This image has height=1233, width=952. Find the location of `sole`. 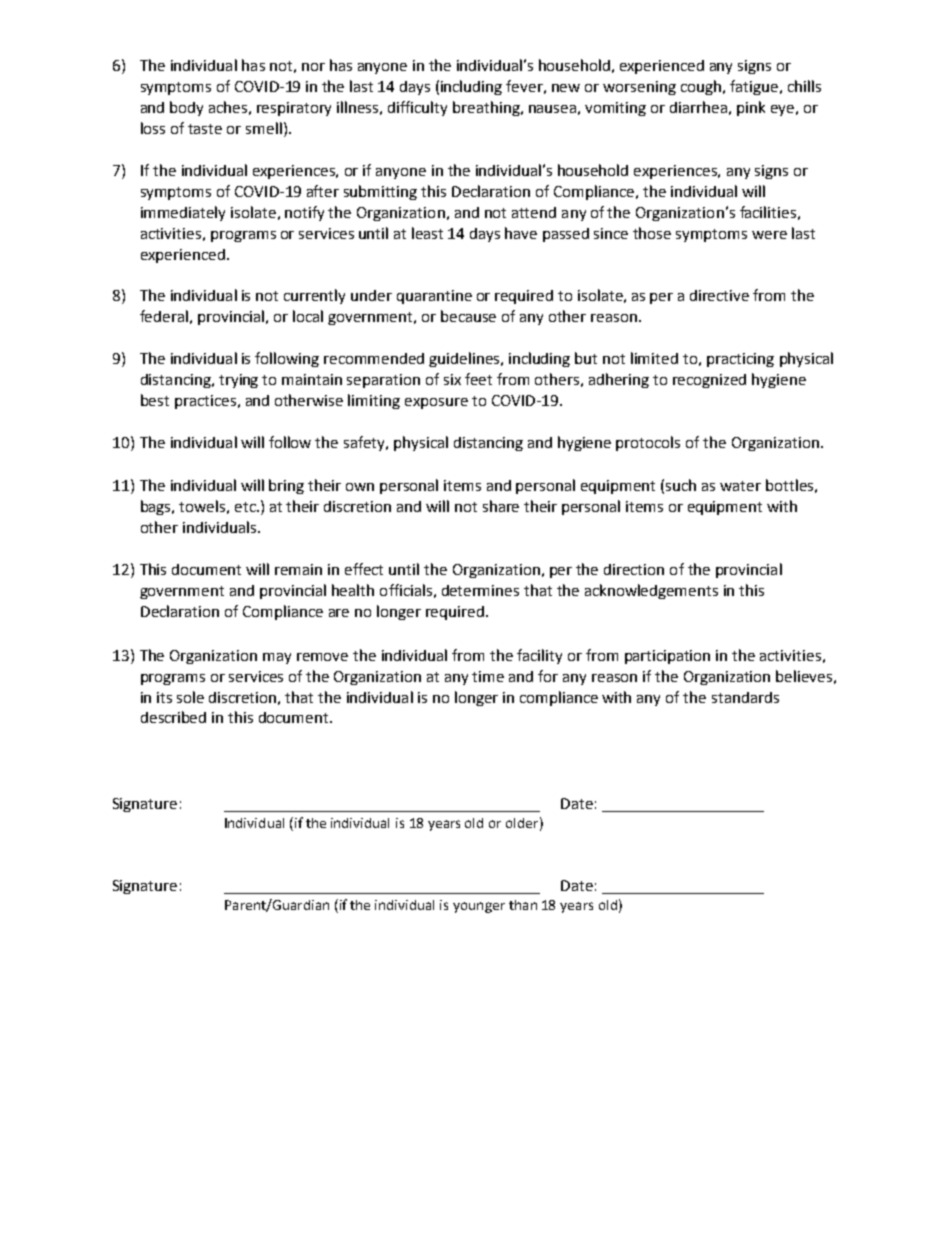

sole is located at coordinates (190, 697).
